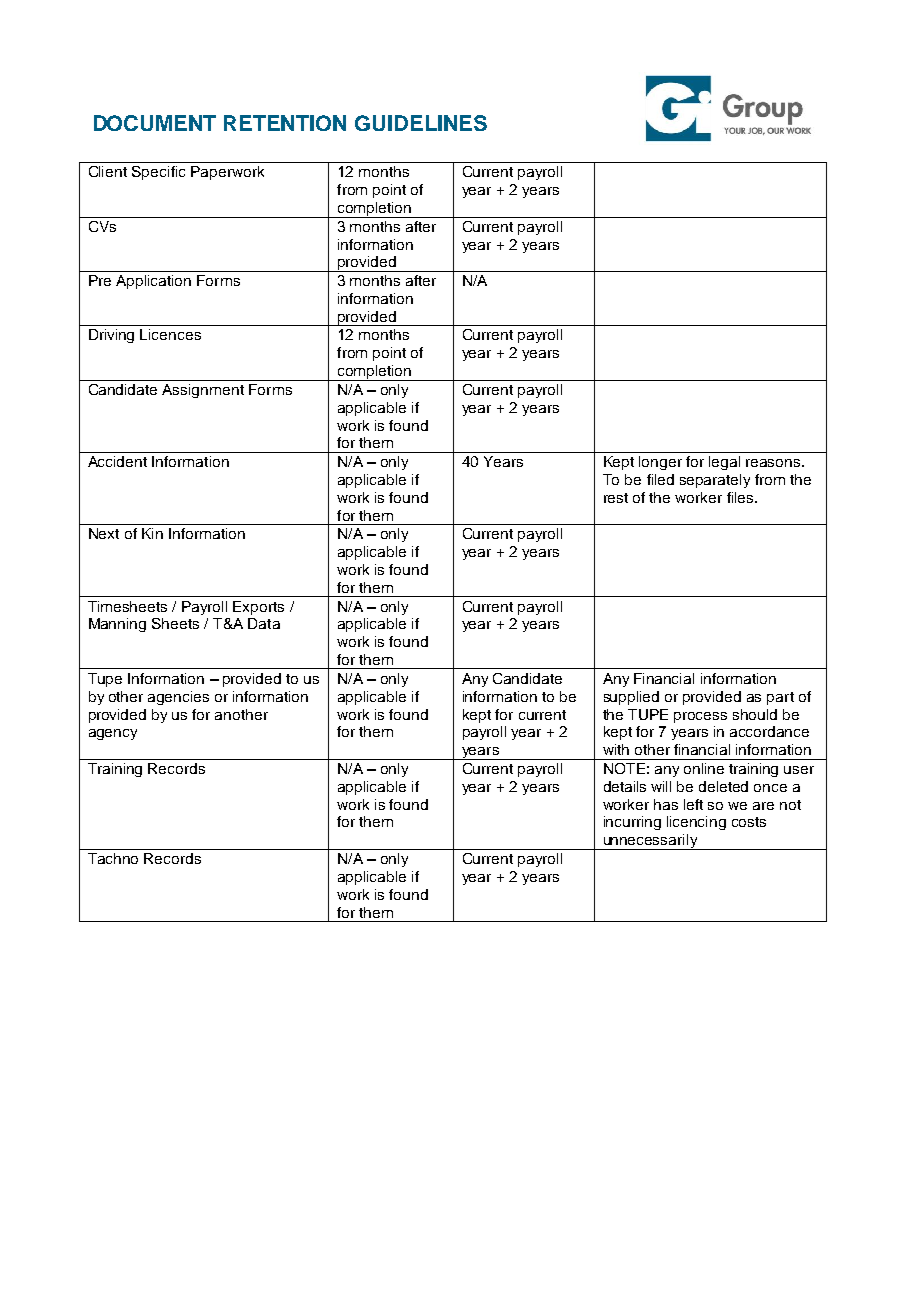 This page has height=1308, width=924. I want to click on reasons, so click(774, 463).
